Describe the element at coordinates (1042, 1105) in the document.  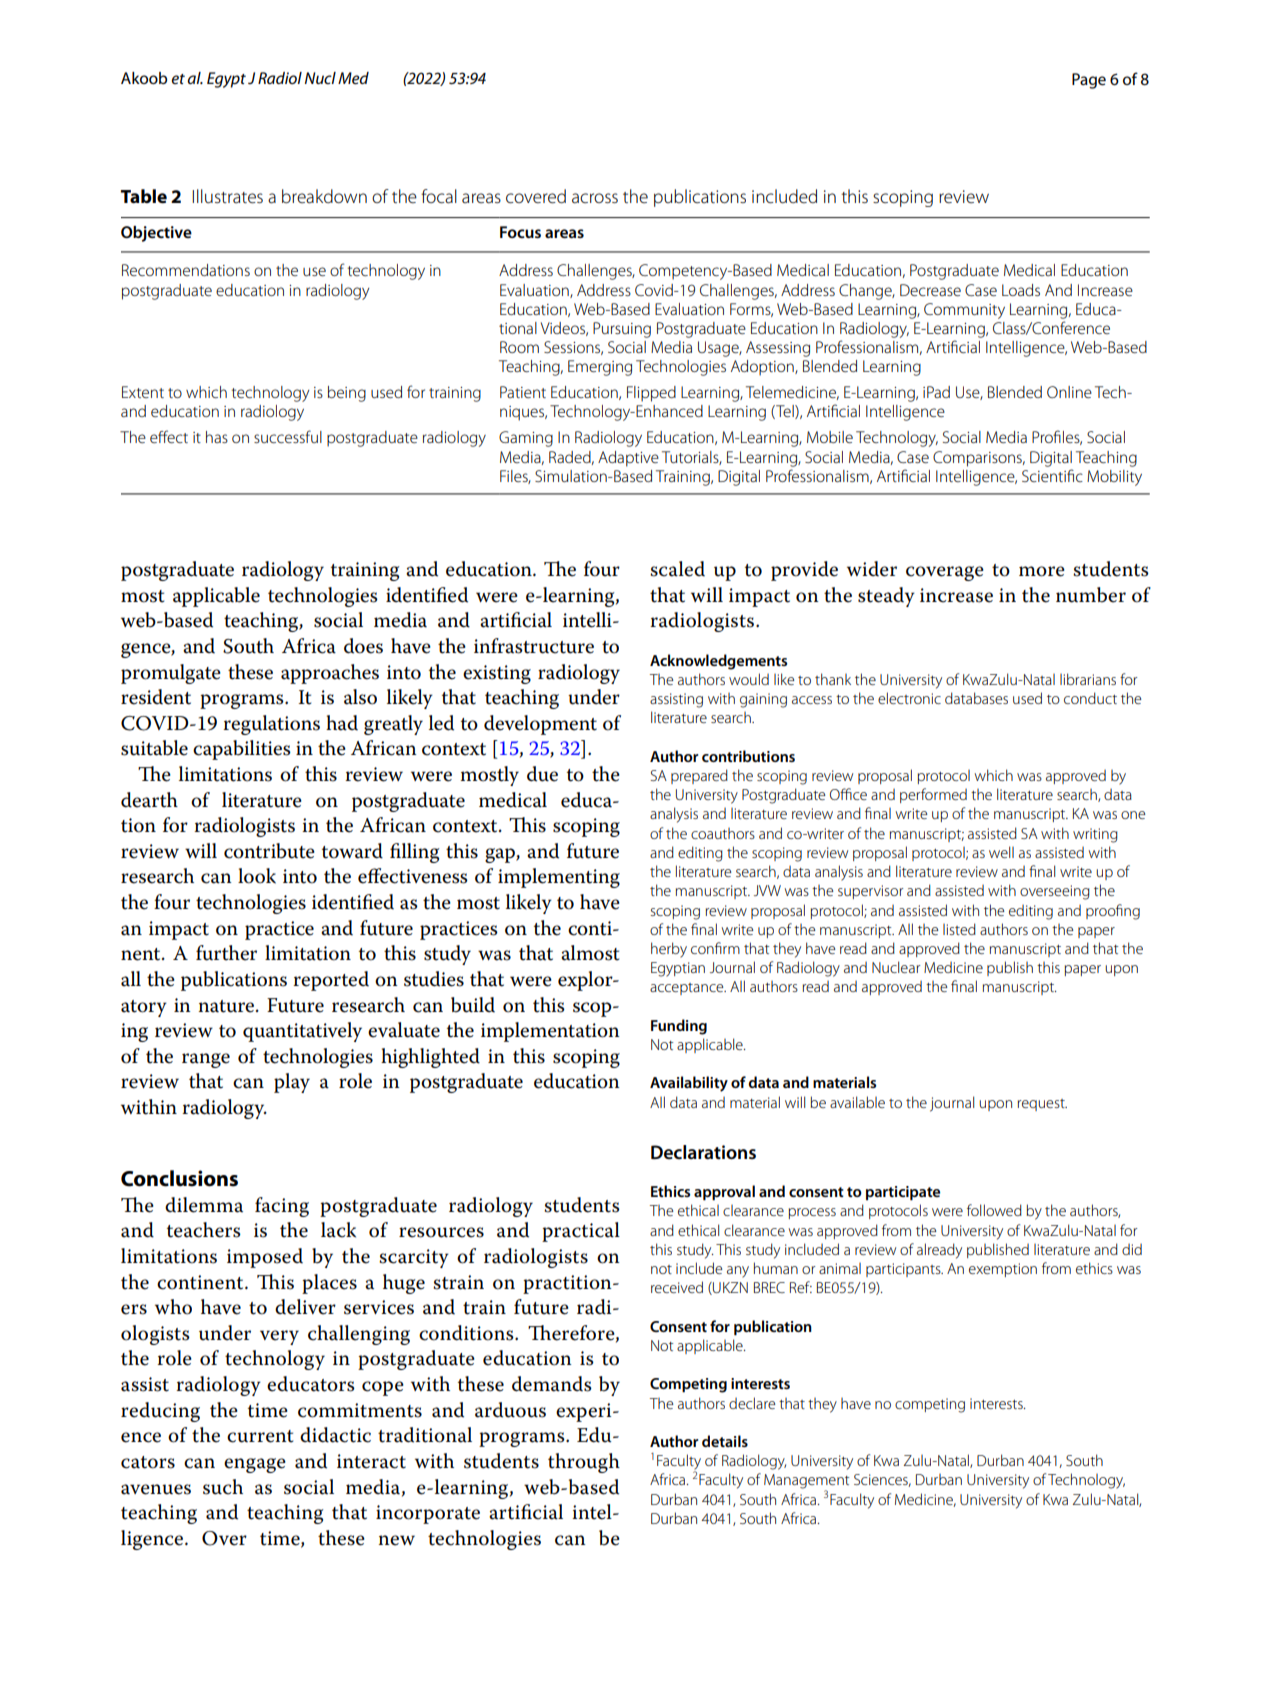
I see `request` at that location.
